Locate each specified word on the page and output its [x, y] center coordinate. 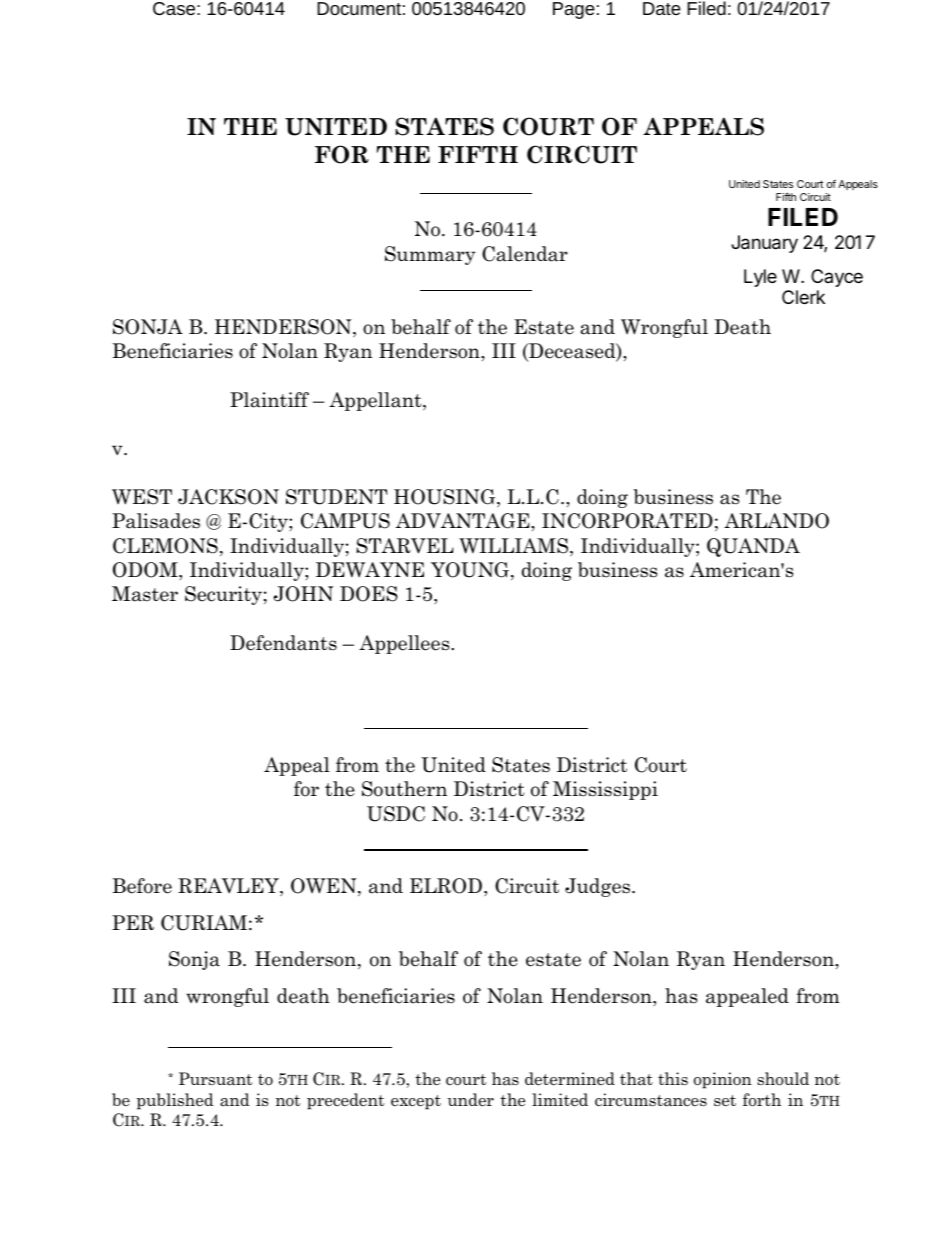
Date [662, 8]
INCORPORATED [627, 521]
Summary [430, 255]
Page [574, 10]
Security [223, 595]
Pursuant [216, 1079]
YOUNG [471, 571]
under [471, 1100]
